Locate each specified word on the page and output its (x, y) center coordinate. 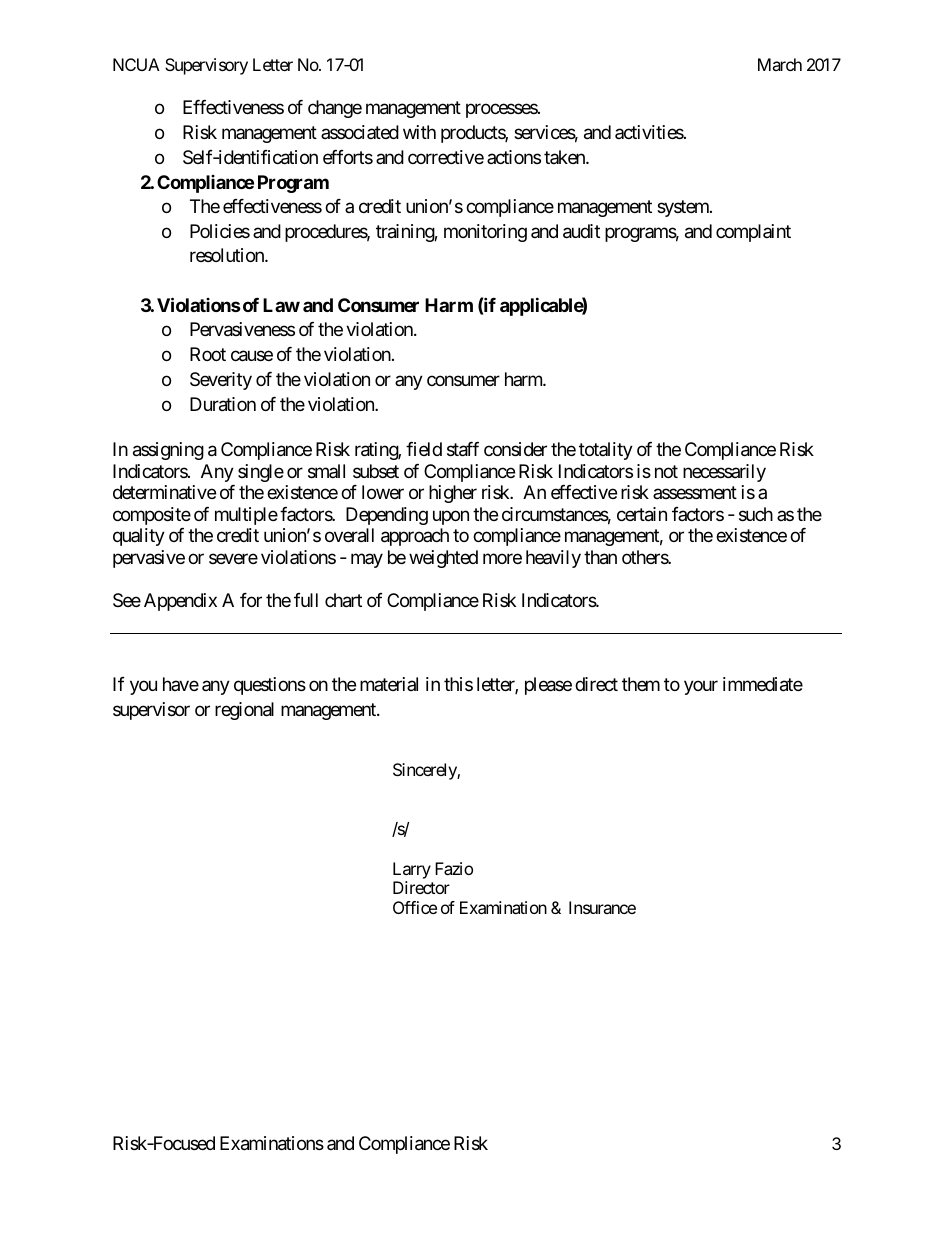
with (419, 132)
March (780, 64)
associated (360, 132)
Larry (412, 870)
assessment (695, 493)
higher (453, 494)
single (261, 473)
